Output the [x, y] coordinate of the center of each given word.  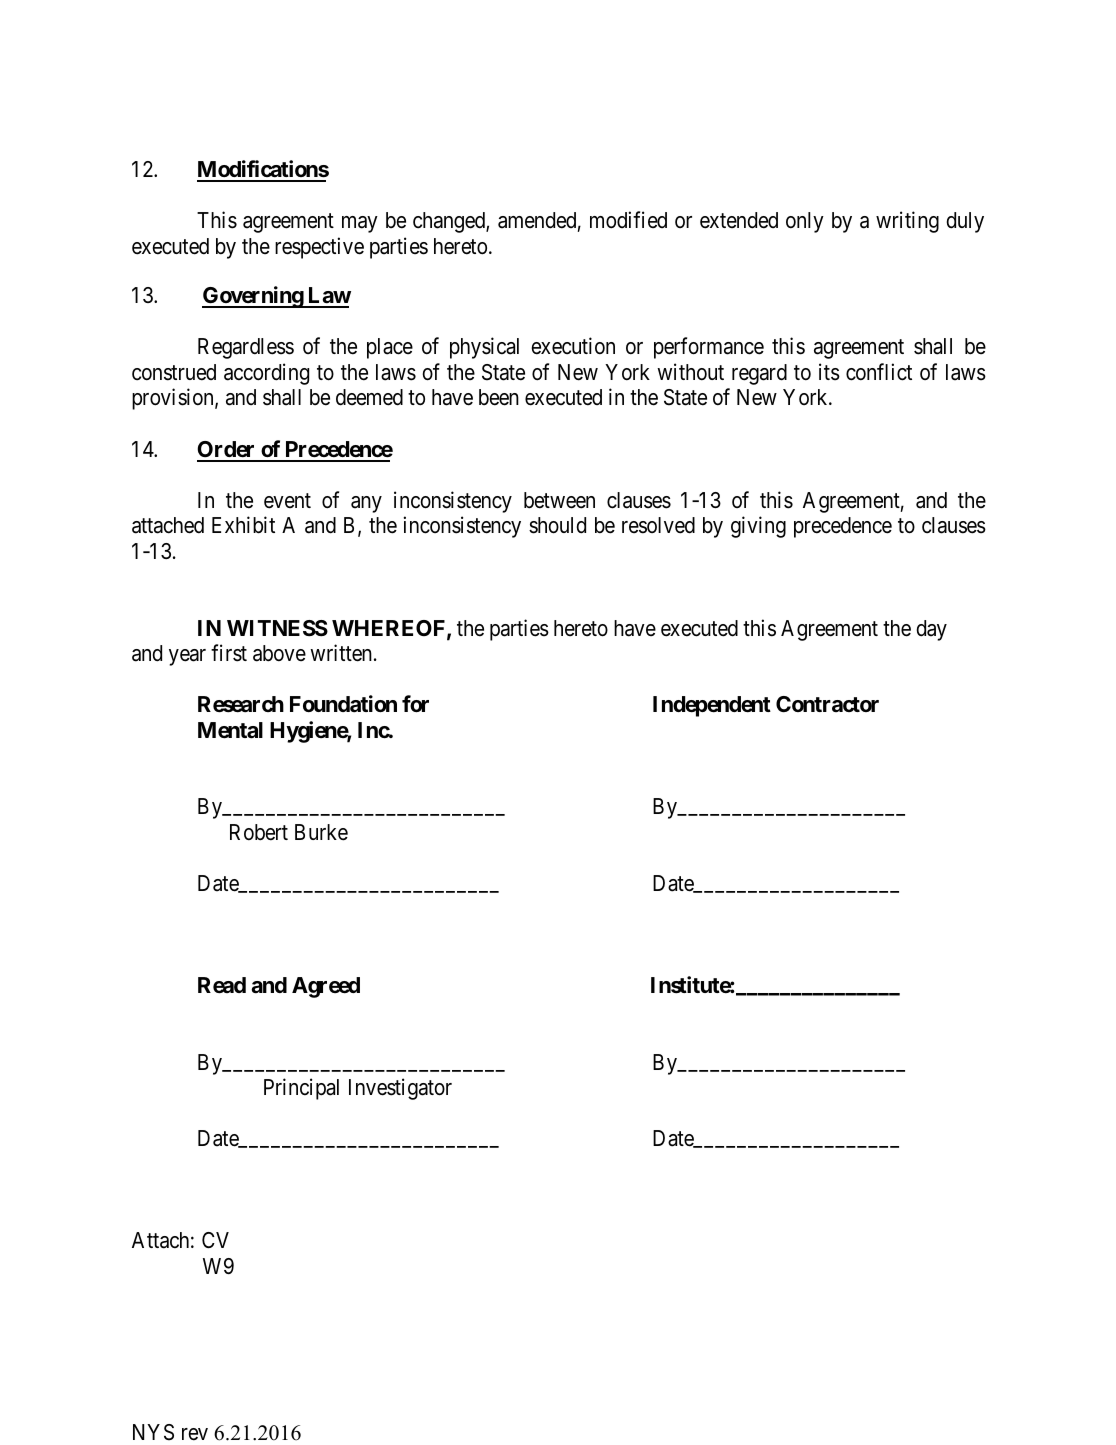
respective [319, 248]
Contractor [827, 704]
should [557, 525]
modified [628, 220]
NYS [153, 1432]
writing [907, 222]
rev [195, 1434]
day [931, 630]
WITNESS [277, 628]
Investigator [400, 1089]
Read [222, 985]
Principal [301, 1089]
